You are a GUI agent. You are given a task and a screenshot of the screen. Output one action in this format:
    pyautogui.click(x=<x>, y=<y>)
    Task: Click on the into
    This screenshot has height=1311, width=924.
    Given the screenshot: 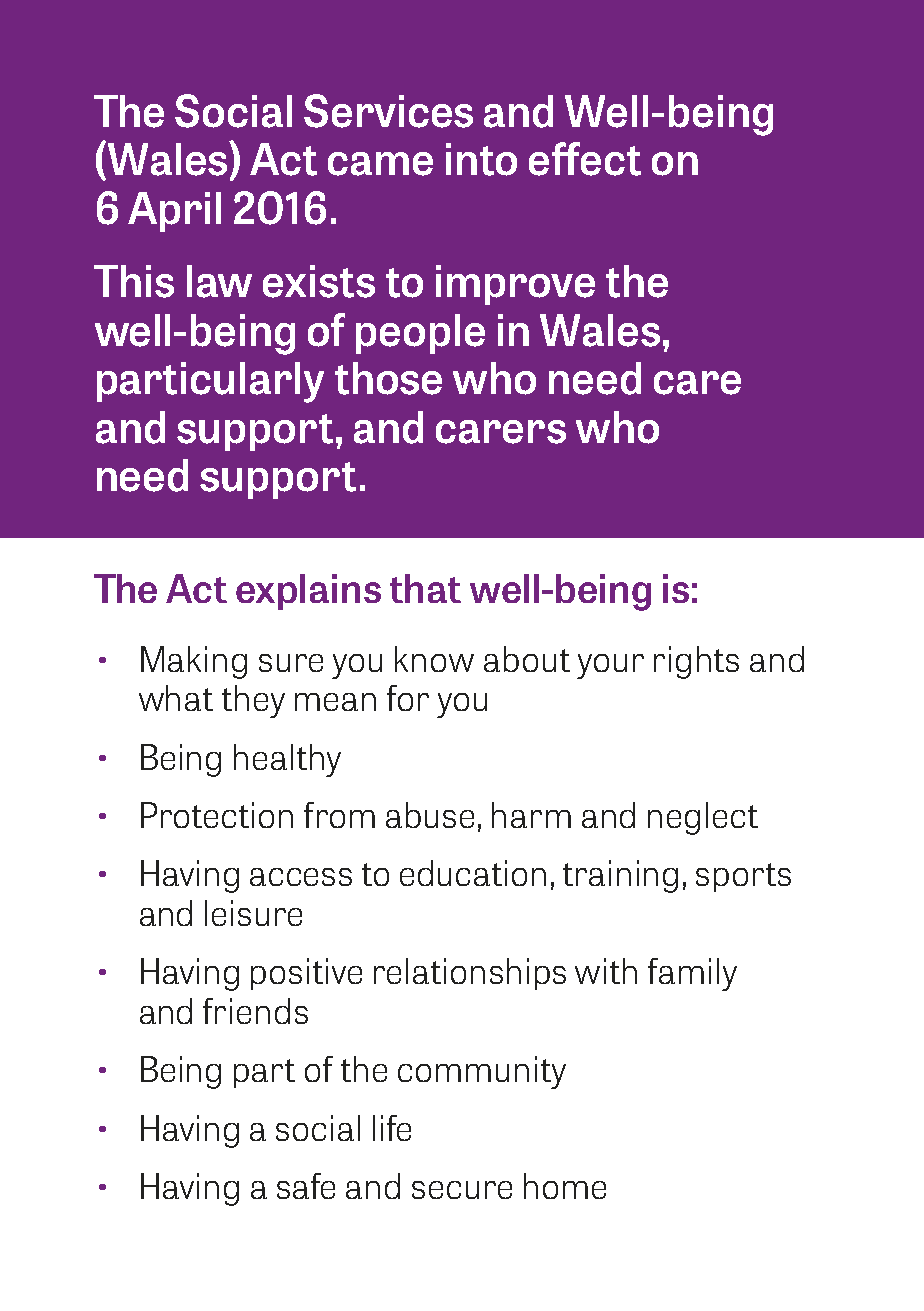 What is the action you would take?
    pyautogui.click(x=481, y=159)
